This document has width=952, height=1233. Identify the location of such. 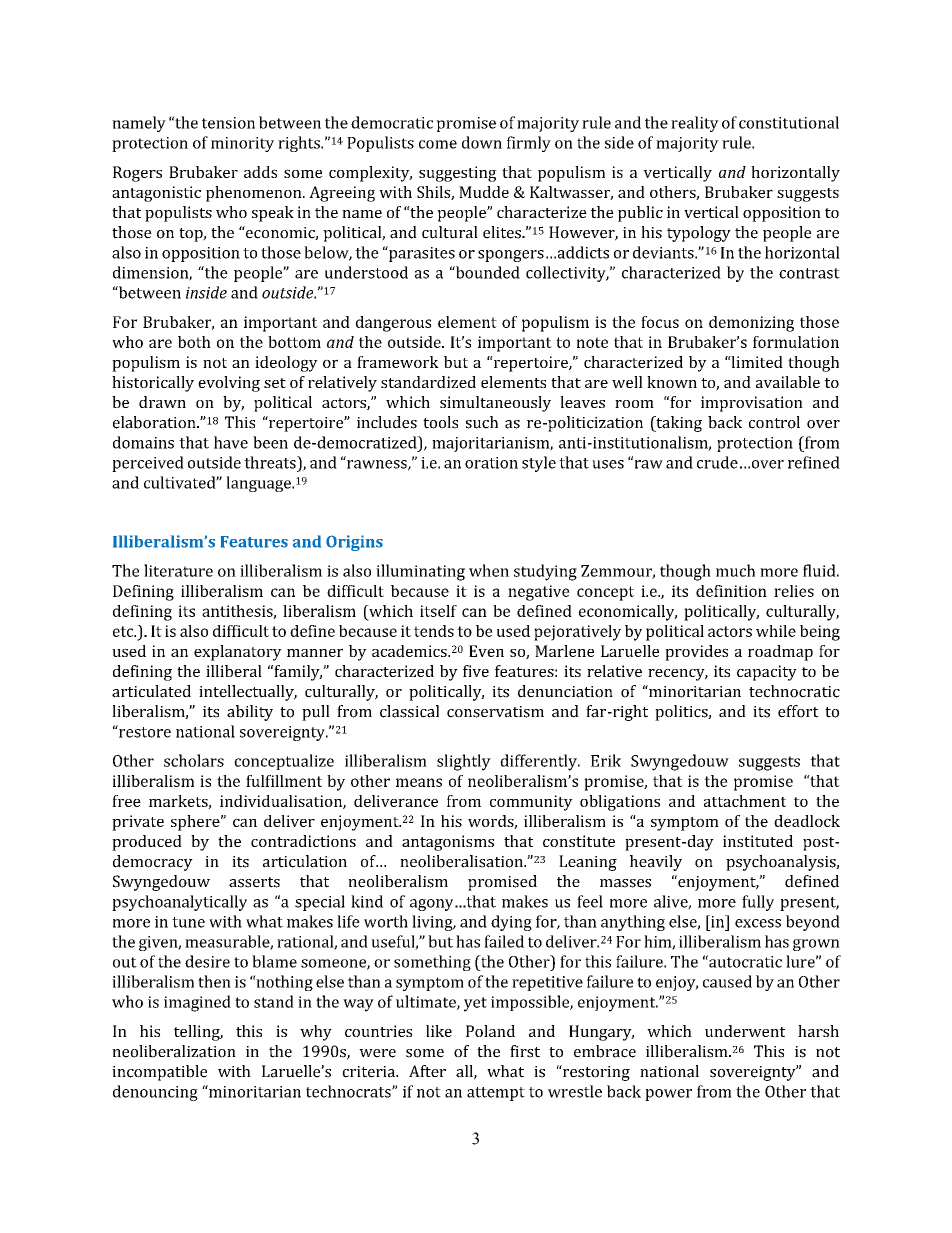
(482, 422).
